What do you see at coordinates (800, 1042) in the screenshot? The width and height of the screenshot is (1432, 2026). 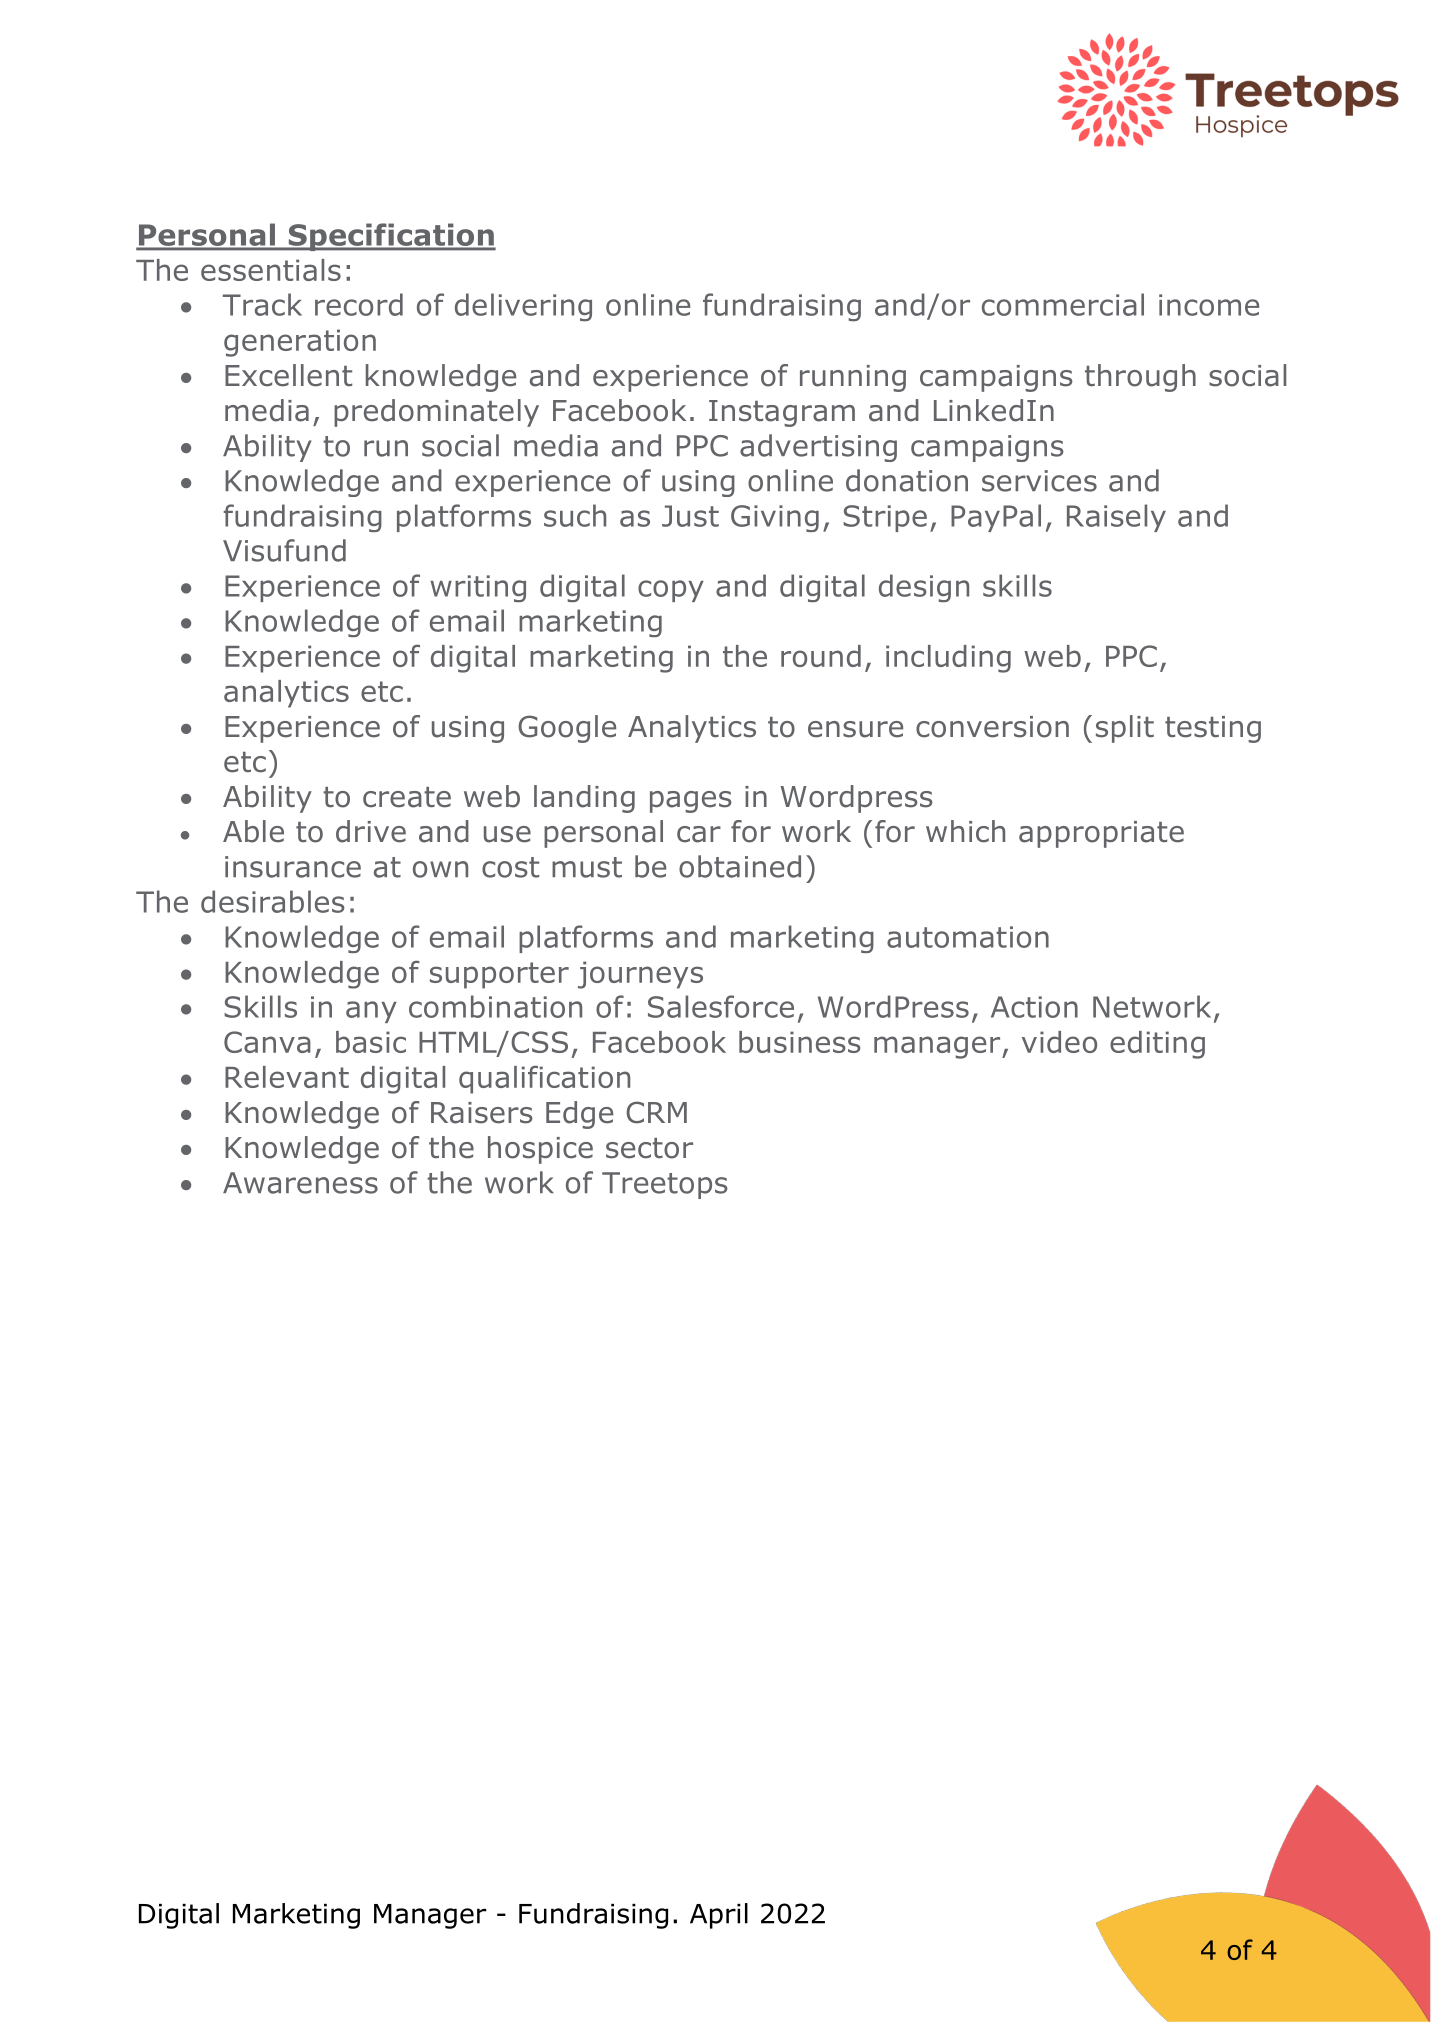 I see `business` at bounding box center [800, 1042].
